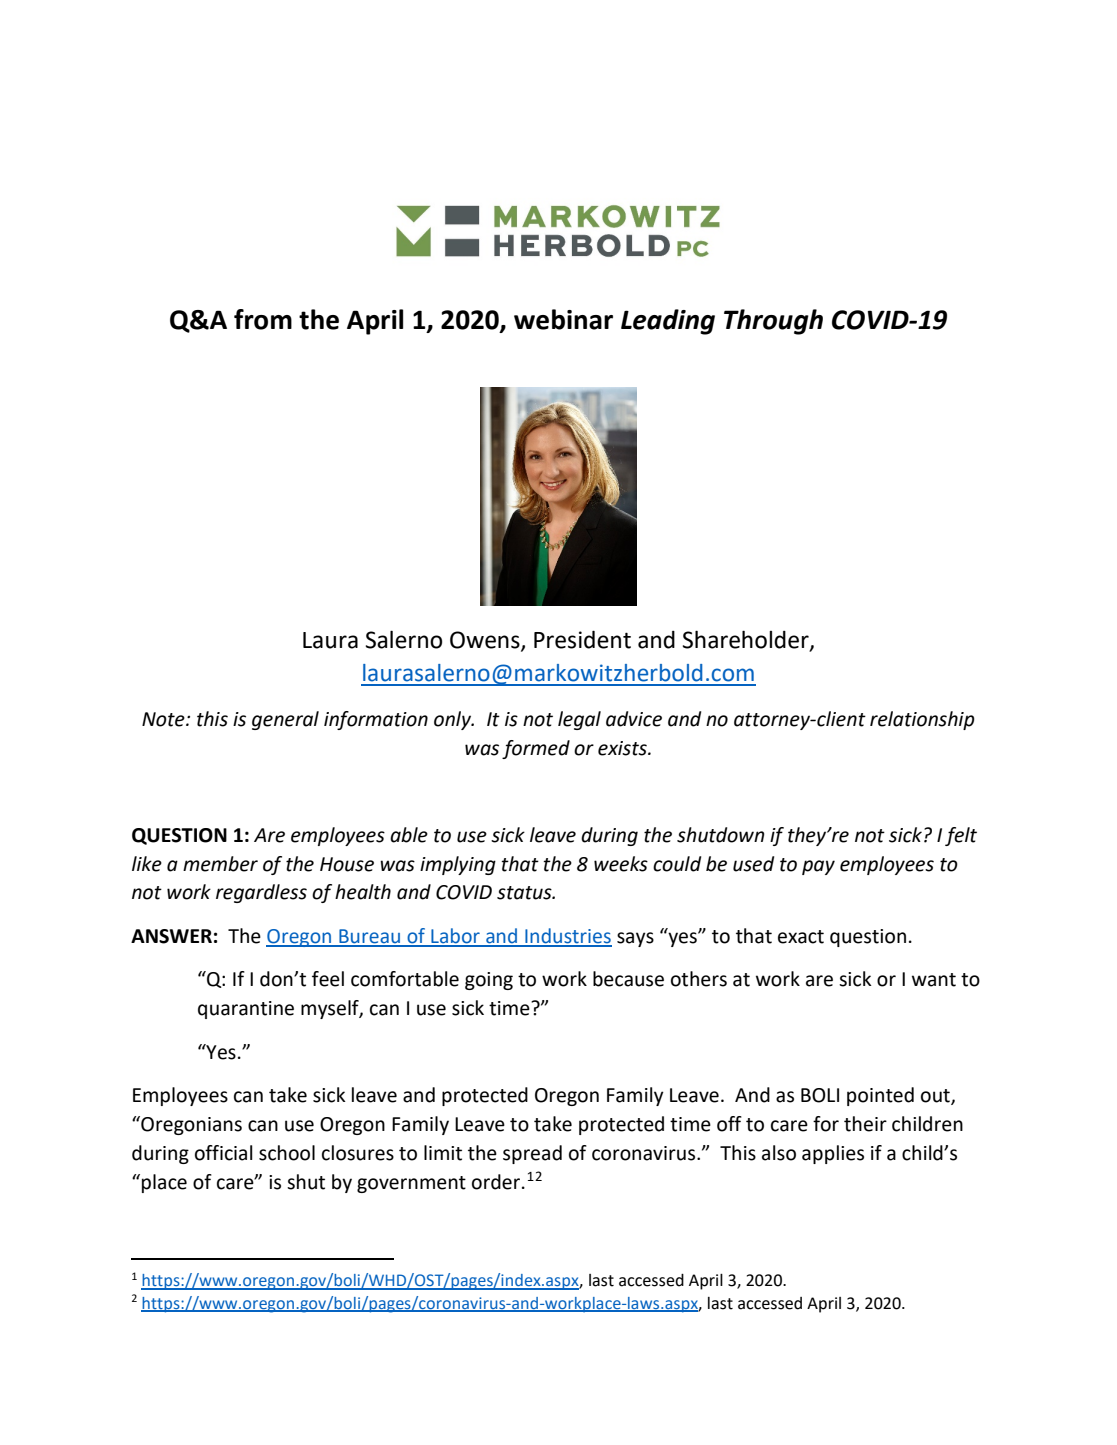  I want to click on Industries, so click(567, 937).
